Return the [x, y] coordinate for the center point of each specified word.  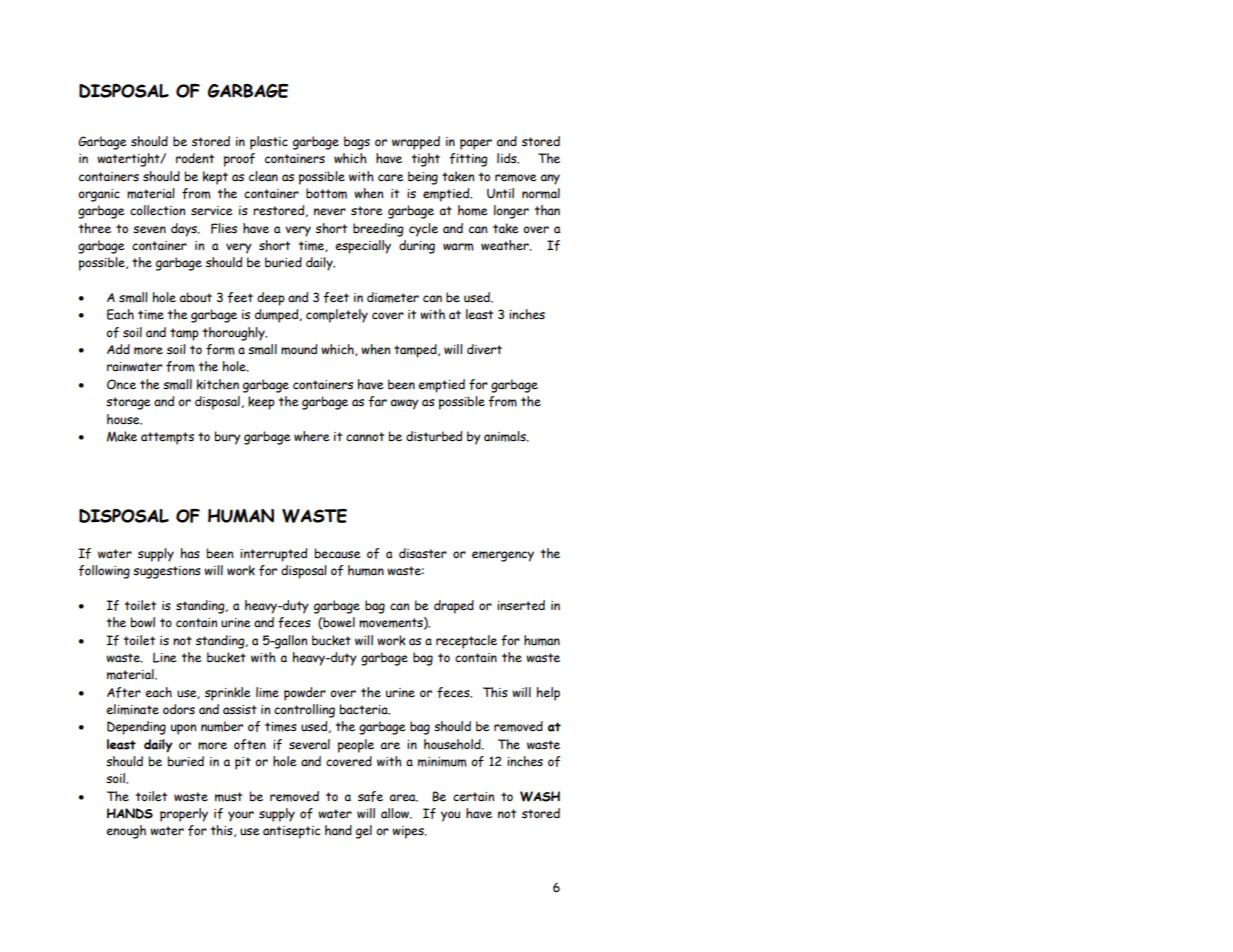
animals [506, 436]
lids [508, 158]
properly [184, 815]
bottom [326, 193]
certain [474, 797]
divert [484, 349]
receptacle [466, 642]
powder [305, 694]
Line [165, 657]
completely [337, 316]
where [312, 436]
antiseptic [291, 832]
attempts [167, 438]
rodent [195, 158]
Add [118, 349]
